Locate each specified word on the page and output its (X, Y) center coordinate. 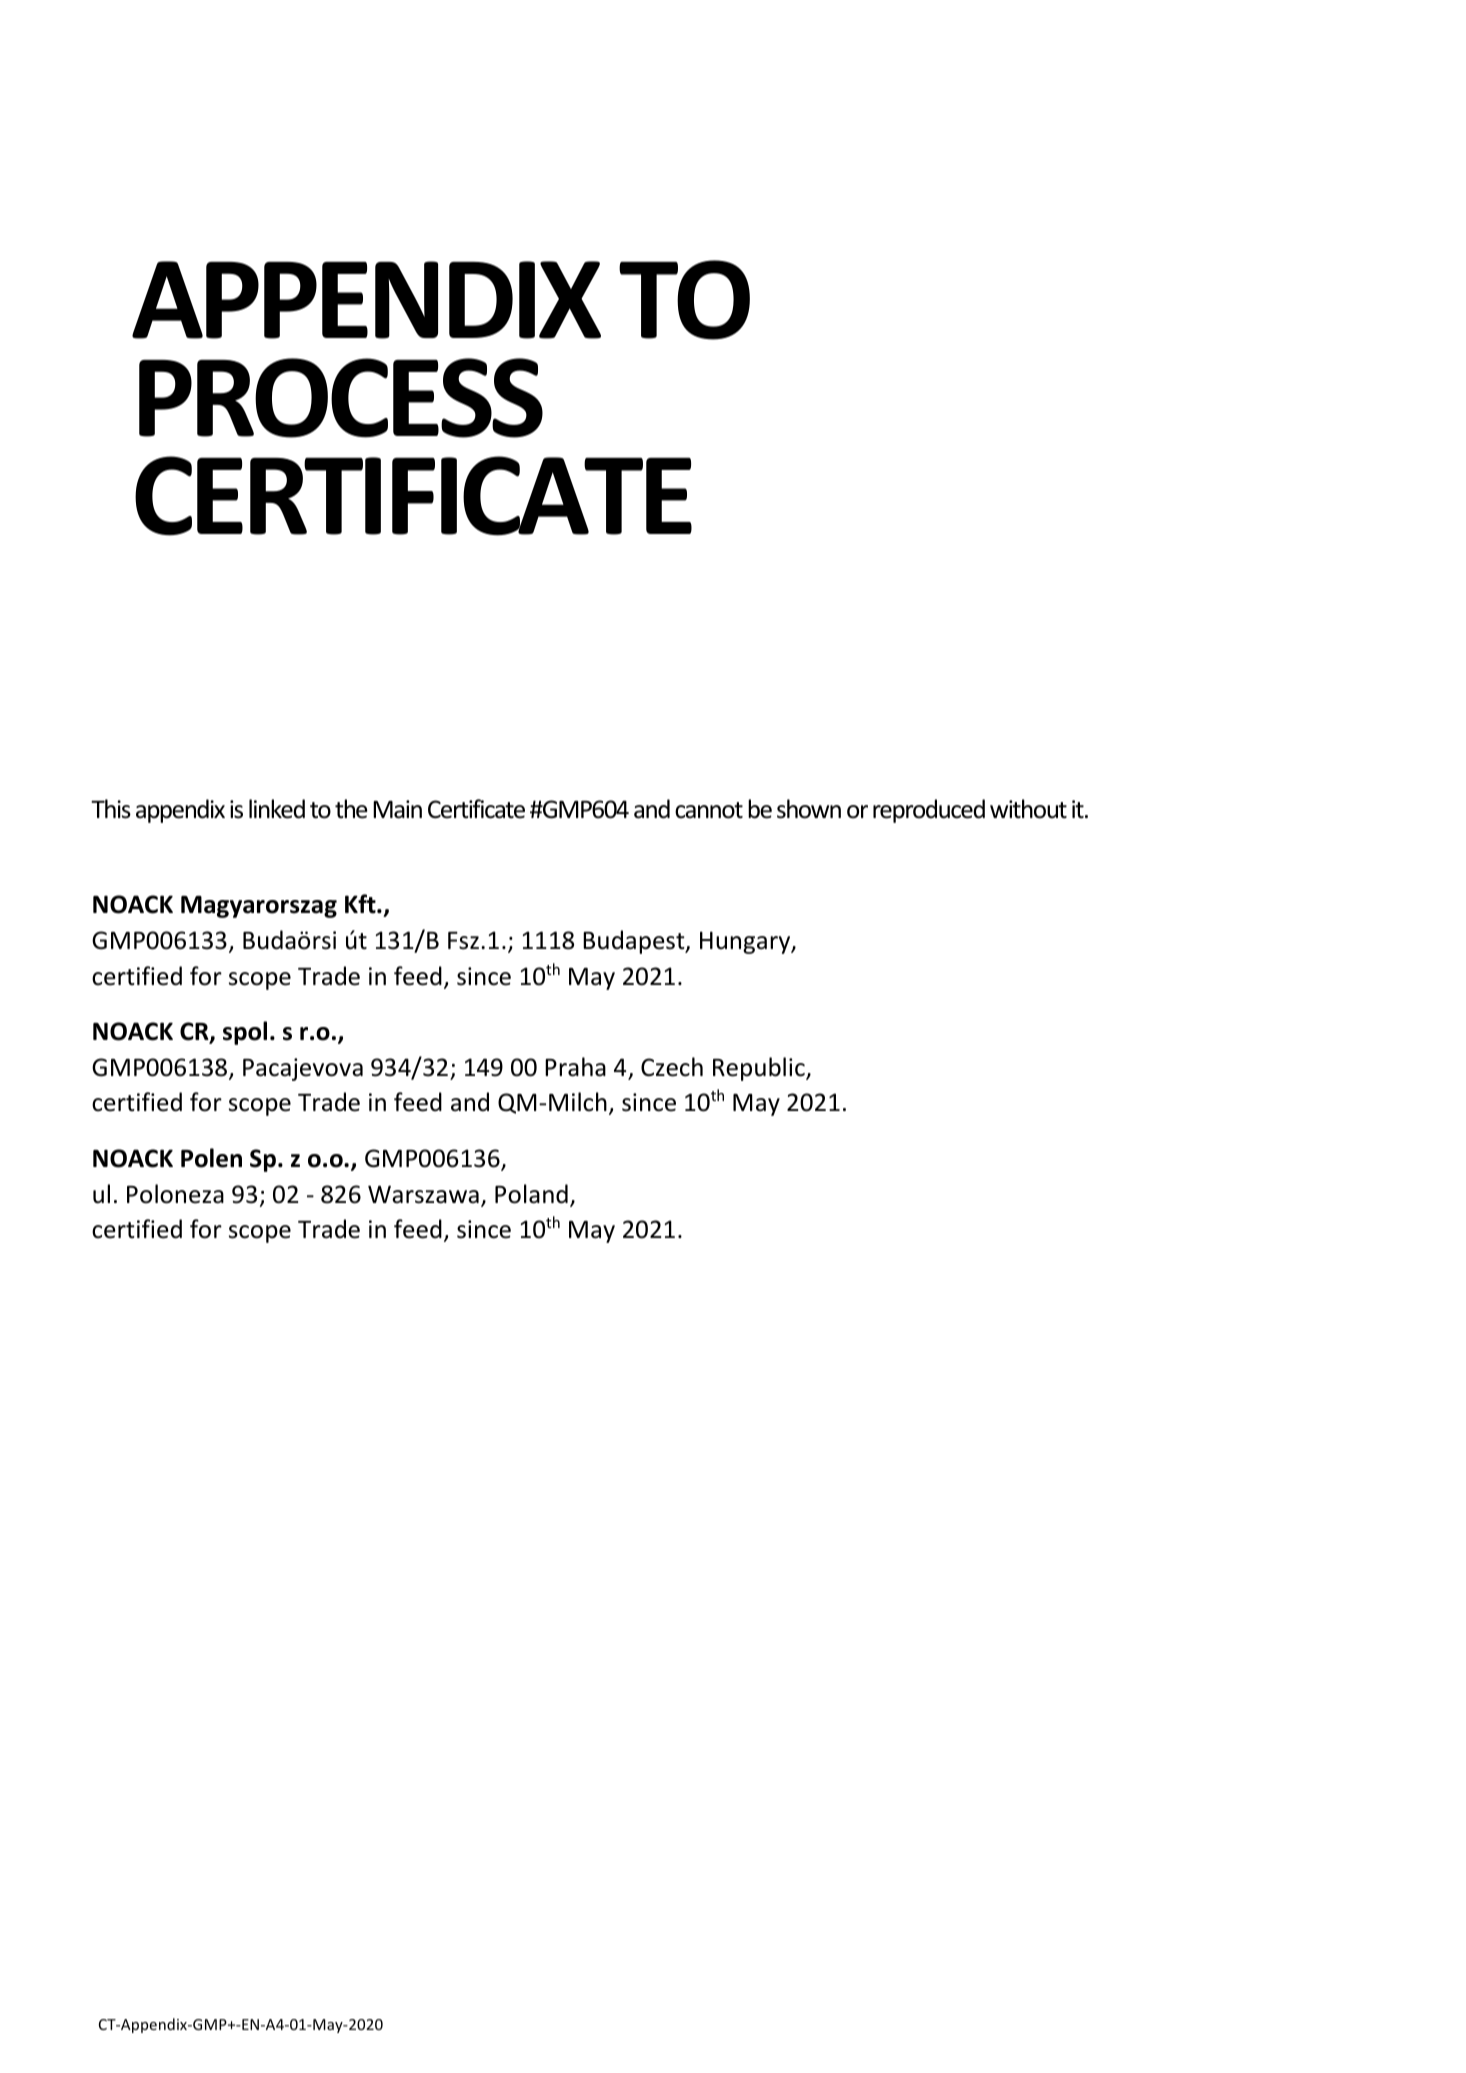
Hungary (746, 942)
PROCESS (341, 398)
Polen (211, 1158)
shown (809, 809)
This (111, 809)
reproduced (929, 811)
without (1028, 809)
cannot (709, 810)
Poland (531, 1194)
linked (277, 809)
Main (397, 809)
